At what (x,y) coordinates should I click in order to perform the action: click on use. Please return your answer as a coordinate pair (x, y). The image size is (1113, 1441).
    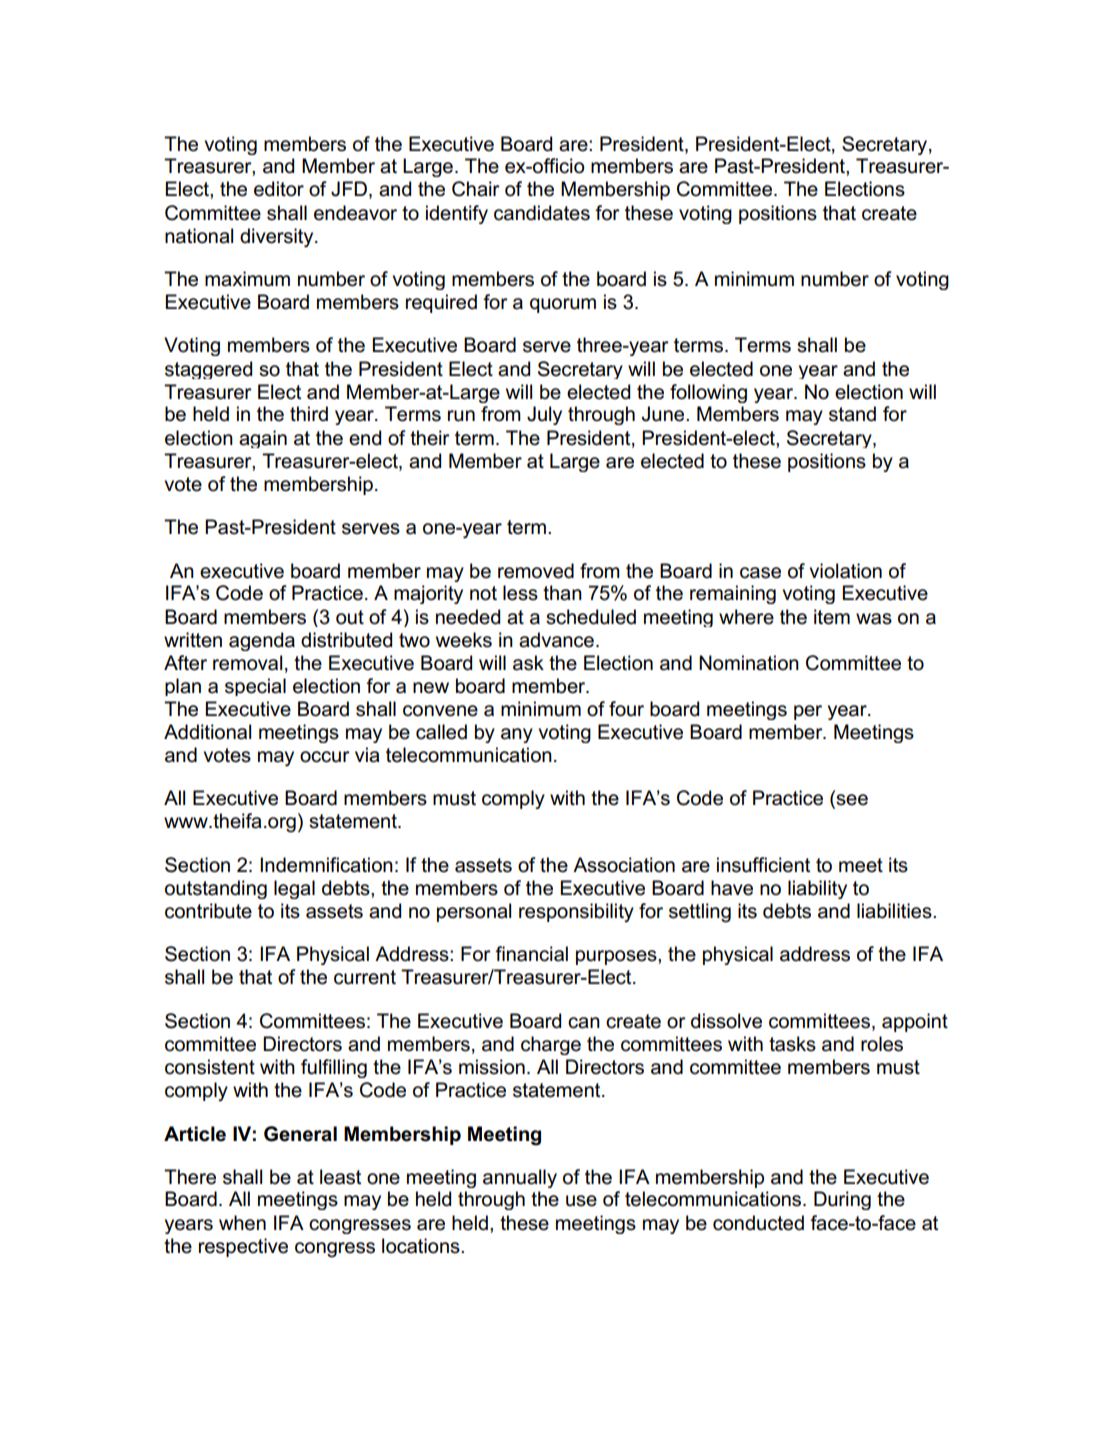
    Looking at the image, I should click on (581, 1201).
